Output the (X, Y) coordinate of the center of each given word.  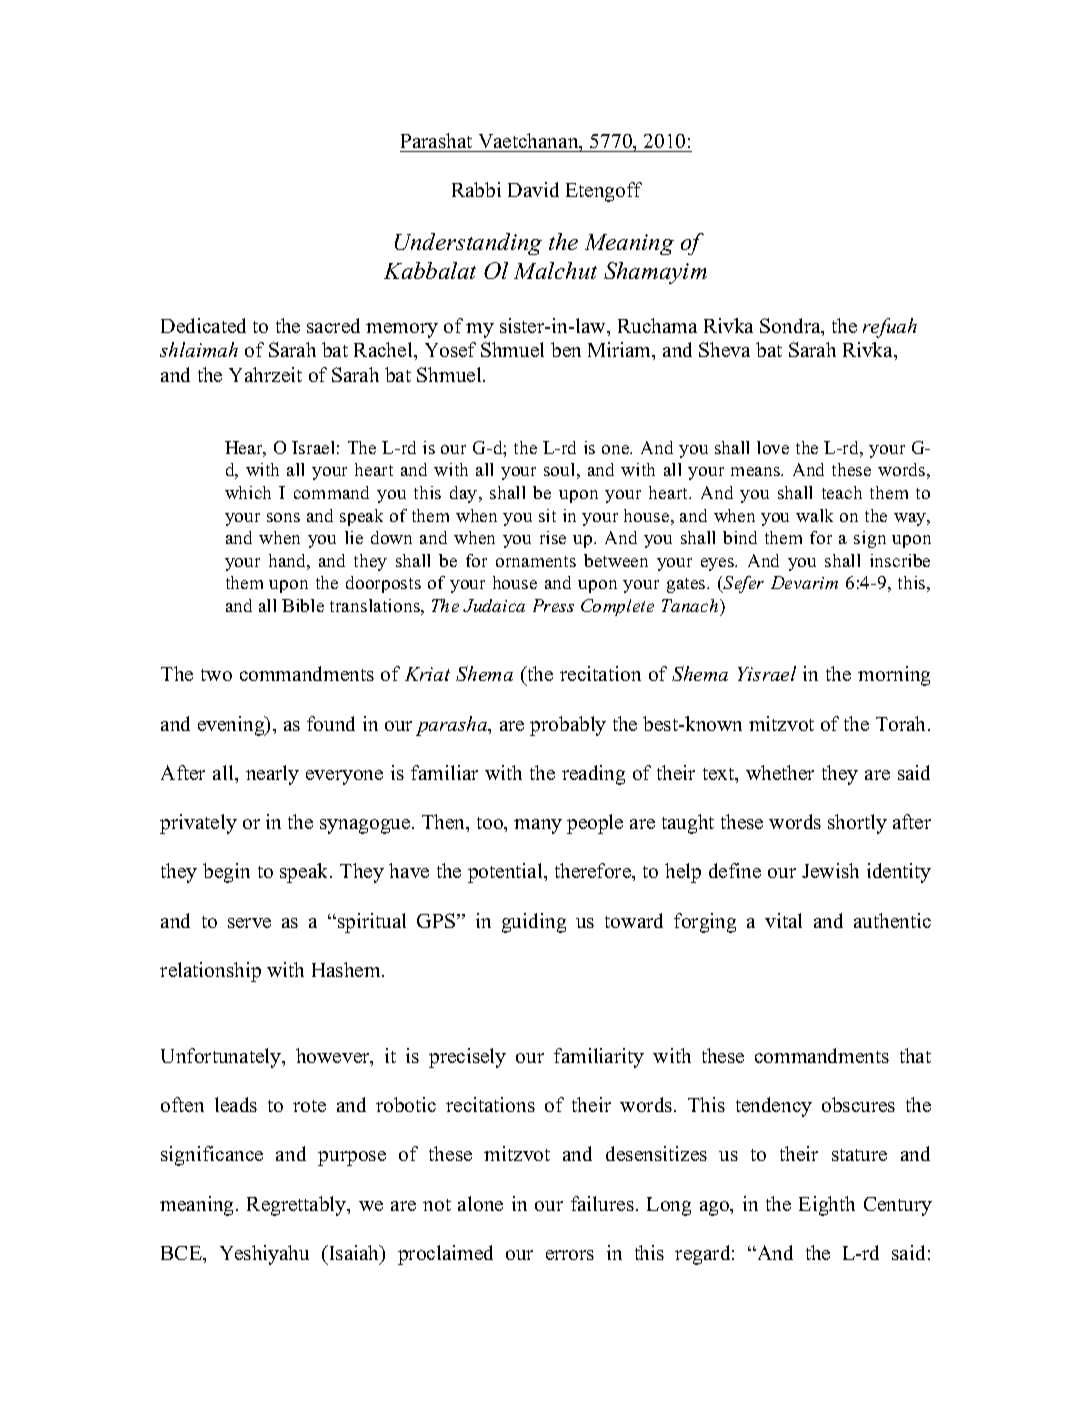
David (533, 189)
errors (570, 1255)
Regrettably (298, 1206)
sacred (333, 325)
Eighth (827, 1206)
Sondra (791, 327)
